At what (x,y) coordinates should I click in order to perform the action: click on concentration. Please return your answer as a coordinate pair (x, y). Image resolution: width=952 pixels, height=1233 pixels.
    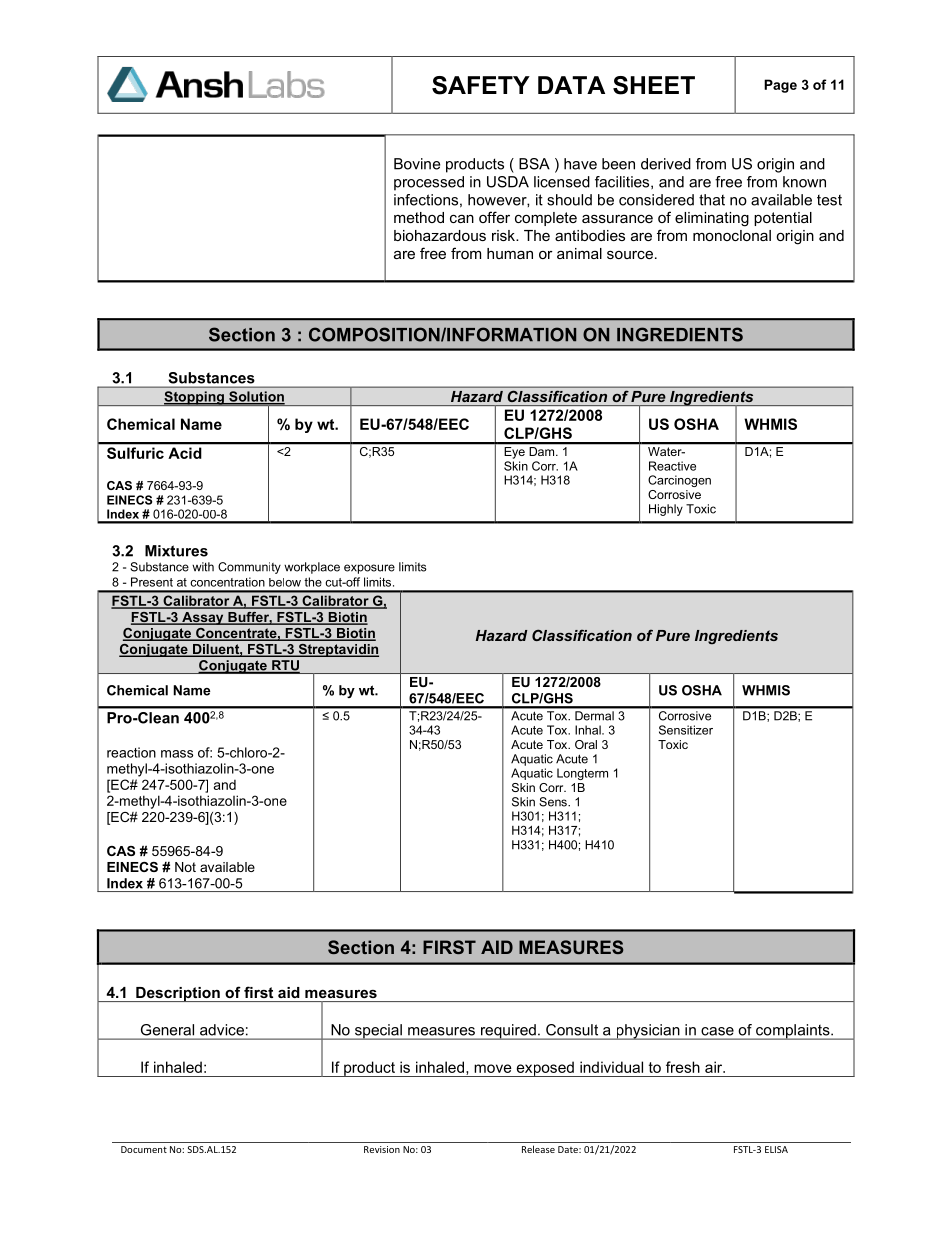
    Looking at the image, I should click on (227, 582).
